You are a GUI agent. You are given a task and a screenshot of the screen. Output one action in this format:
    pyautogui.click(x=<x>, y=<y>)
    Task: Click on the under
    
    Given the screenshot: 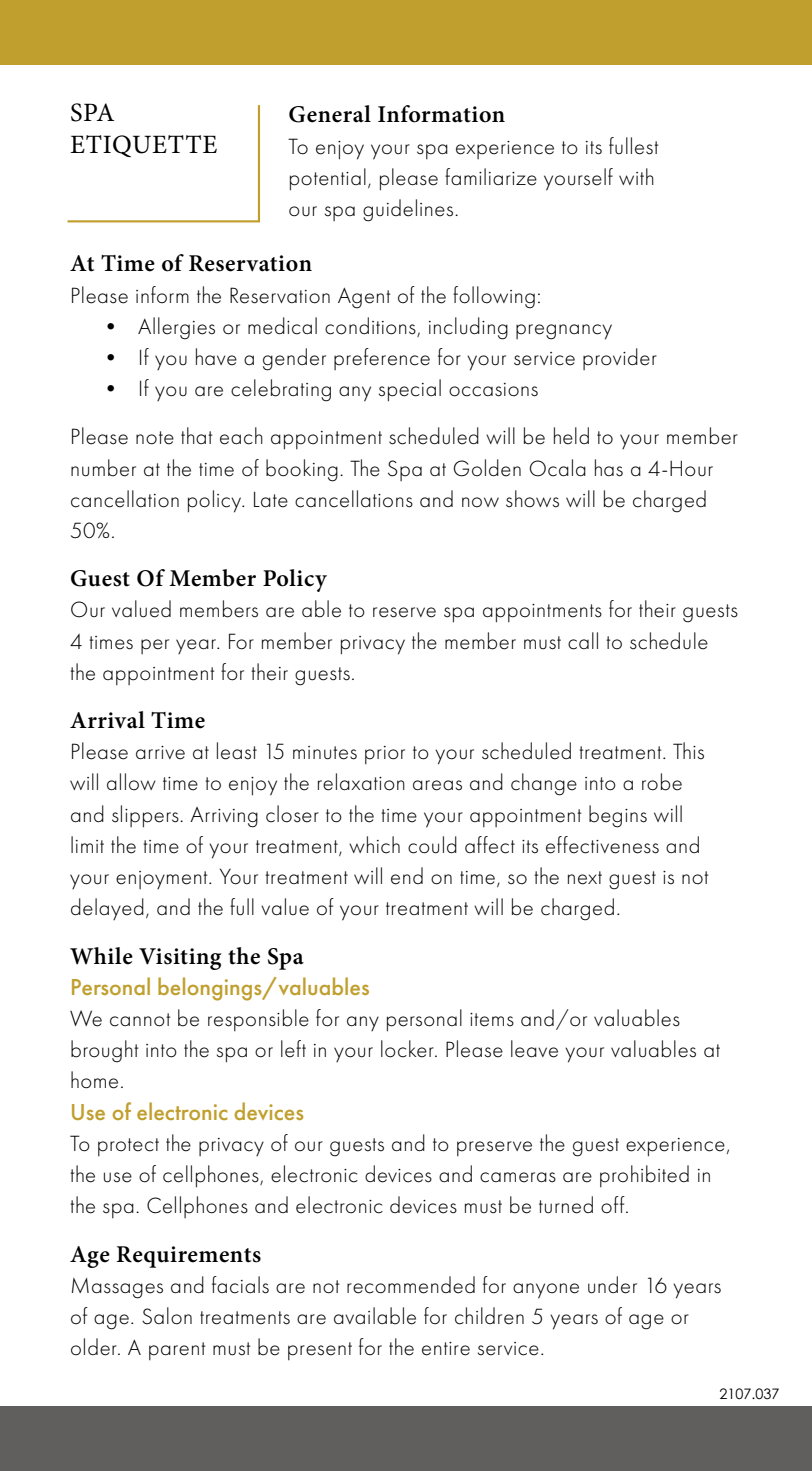 What is the action you would take?
    pyautogui.click(x=612, y=1285)
